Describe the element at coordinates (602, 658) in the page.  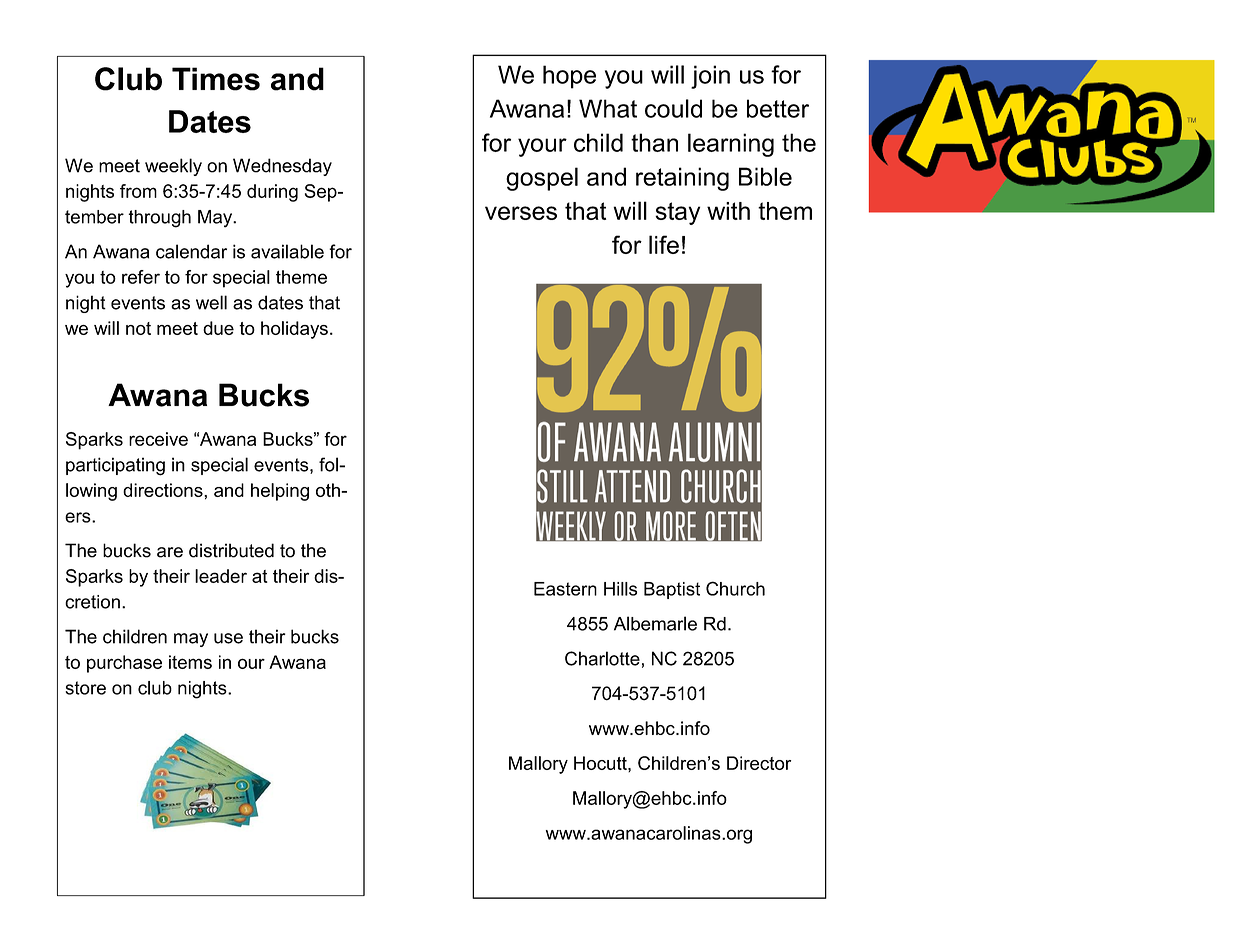
I see `Charlotte` at that location.
